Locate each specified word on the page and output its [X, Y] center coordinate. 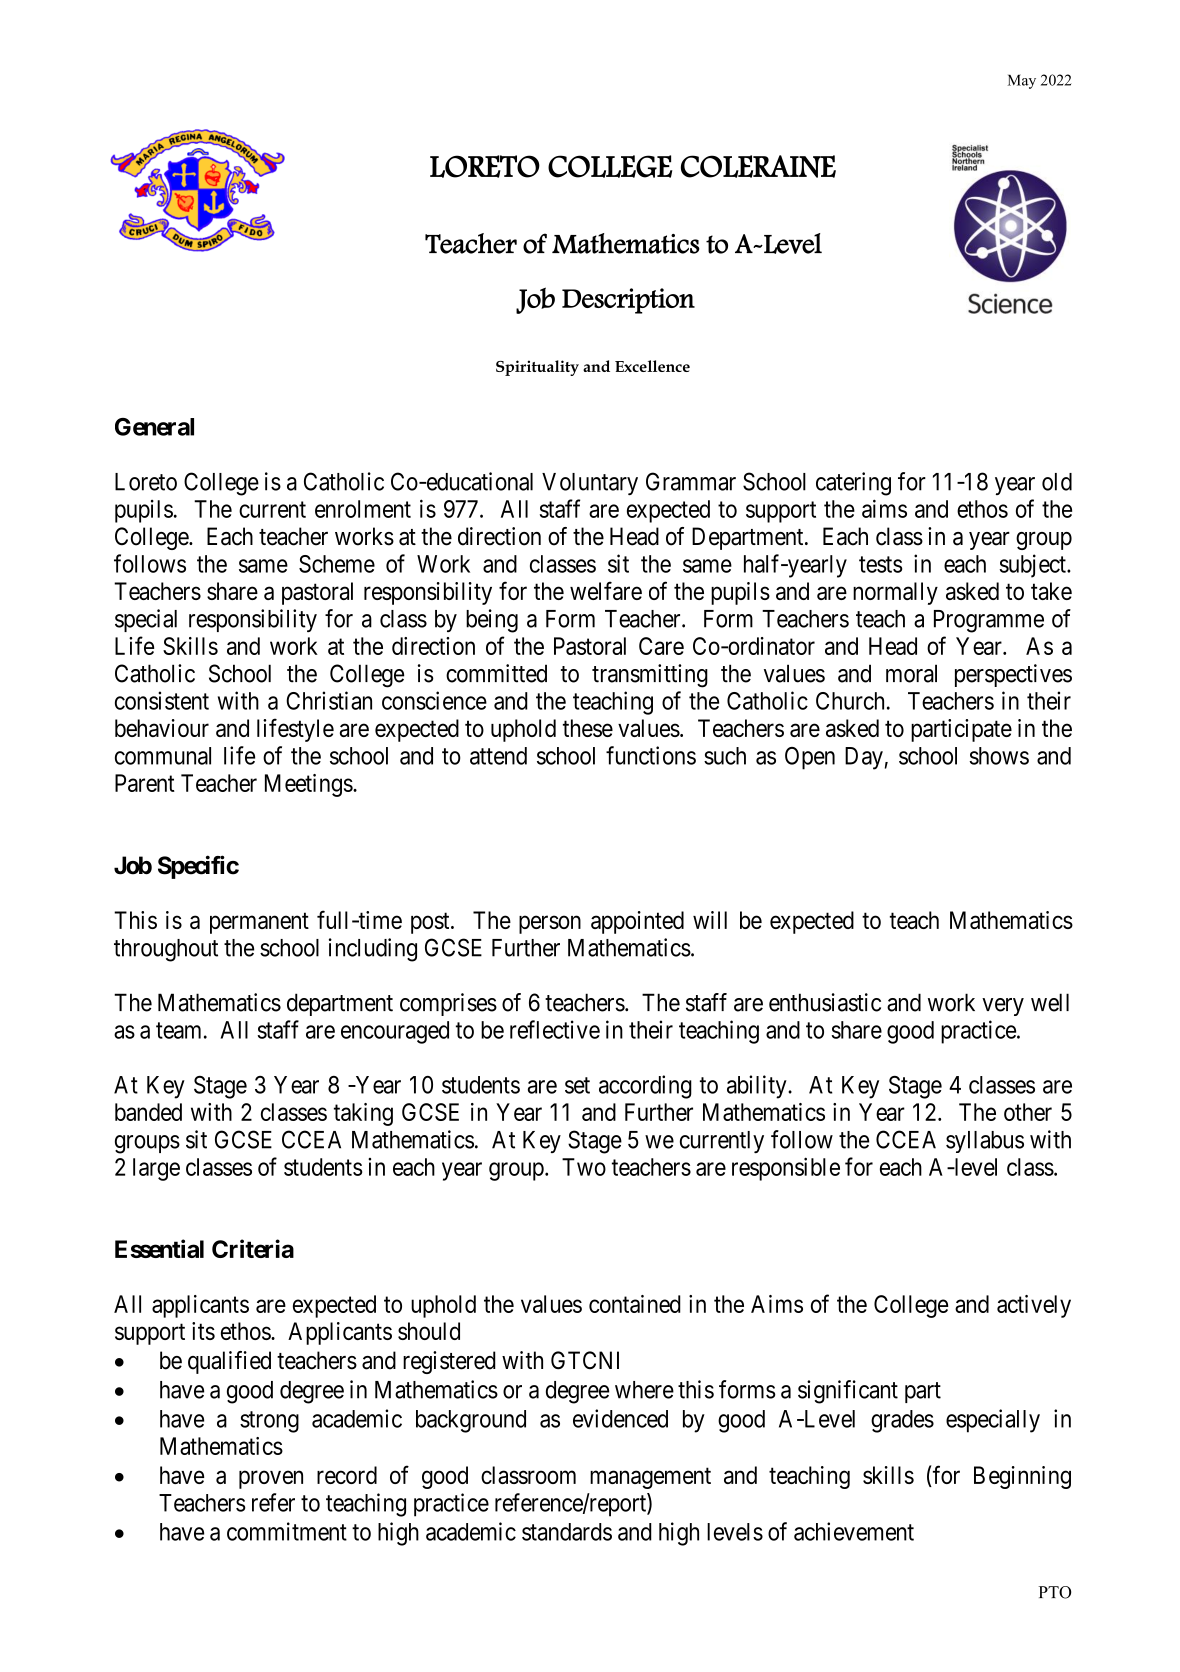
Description [628, 301]
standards [567, 1532]
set [577, 1085]
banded [148, 1112]
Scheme [337, 564]
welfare [606, 590]
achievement [854, 1531]
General [154, 427]
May [1022, 81]
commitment [287, 1531]
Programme [989, 621]
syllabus [985, 1142]
